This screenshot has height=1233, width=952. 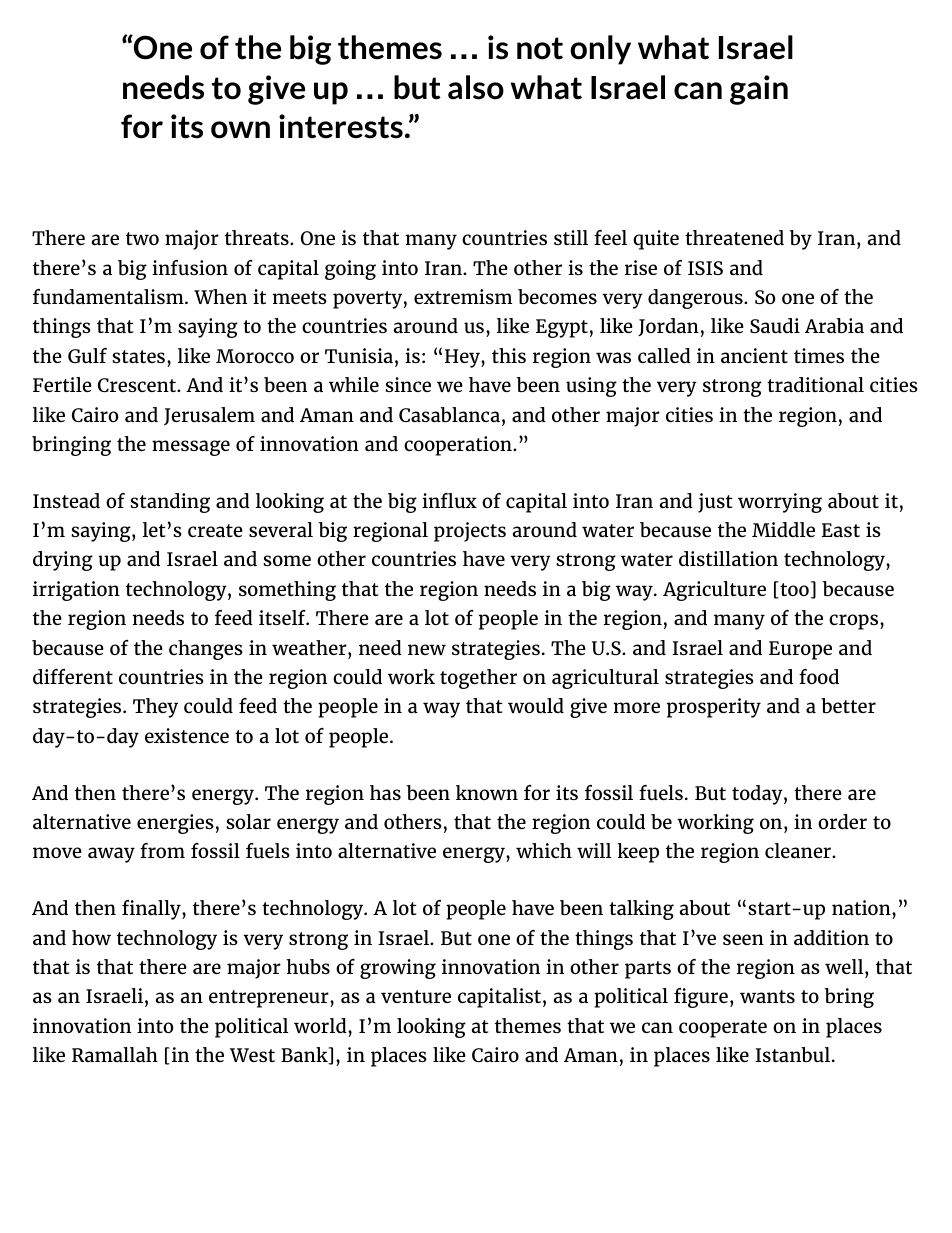 What do you see at coordinates (476, 87) in the screenshot?
I see `also` at bounding box center [476, 87].
